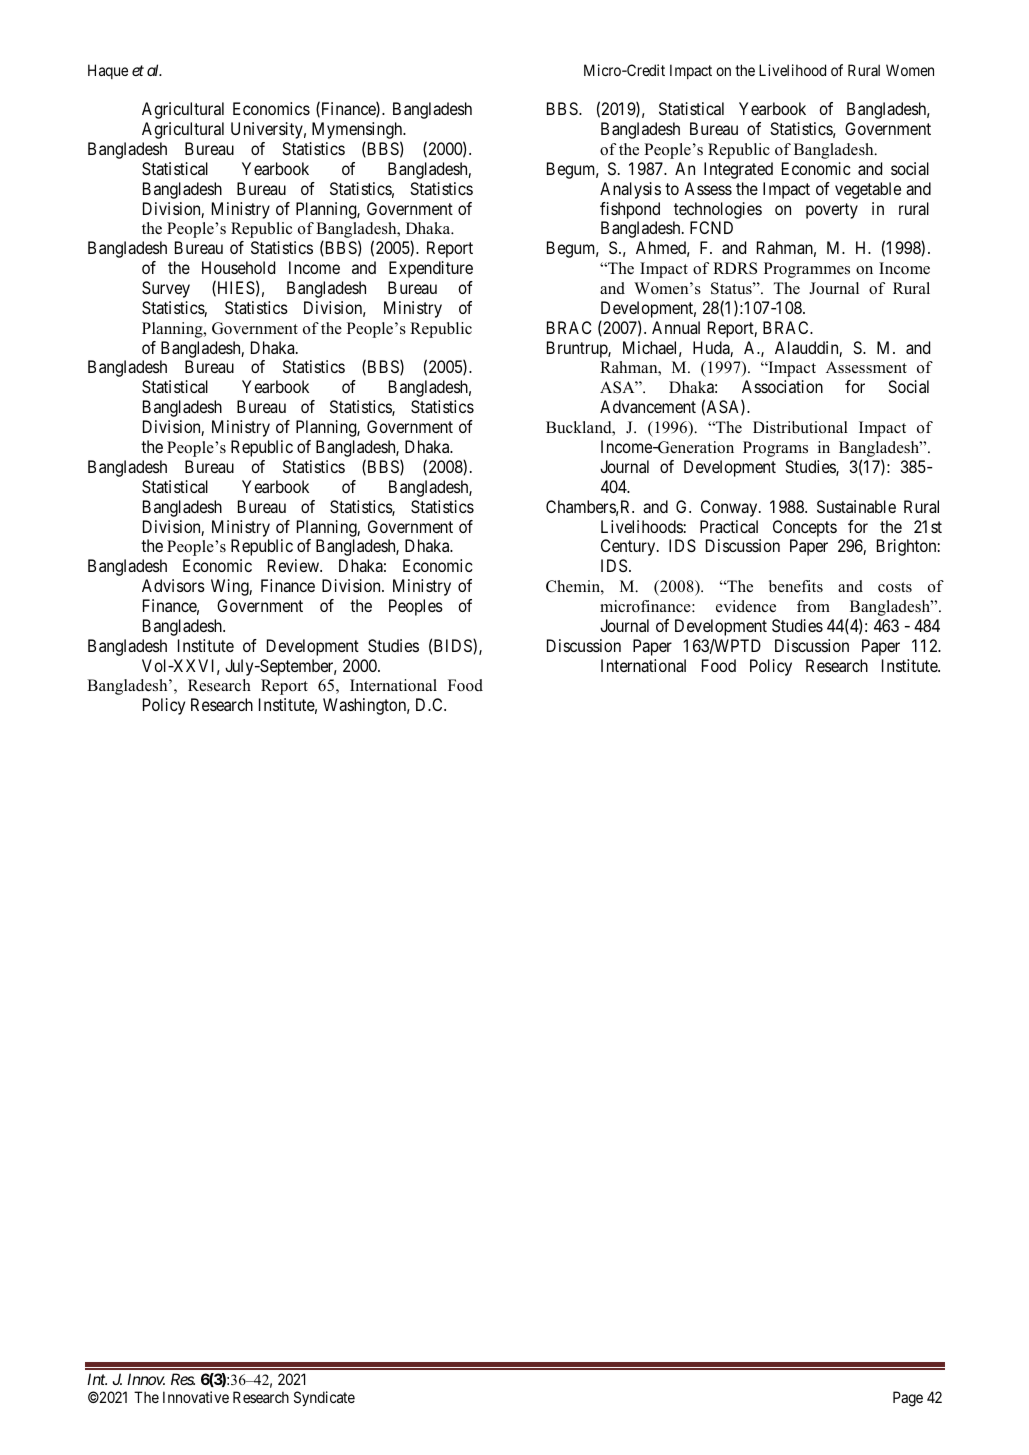 The image size is (1029, 1455). I want to click on Haque, so click(108, 71).
